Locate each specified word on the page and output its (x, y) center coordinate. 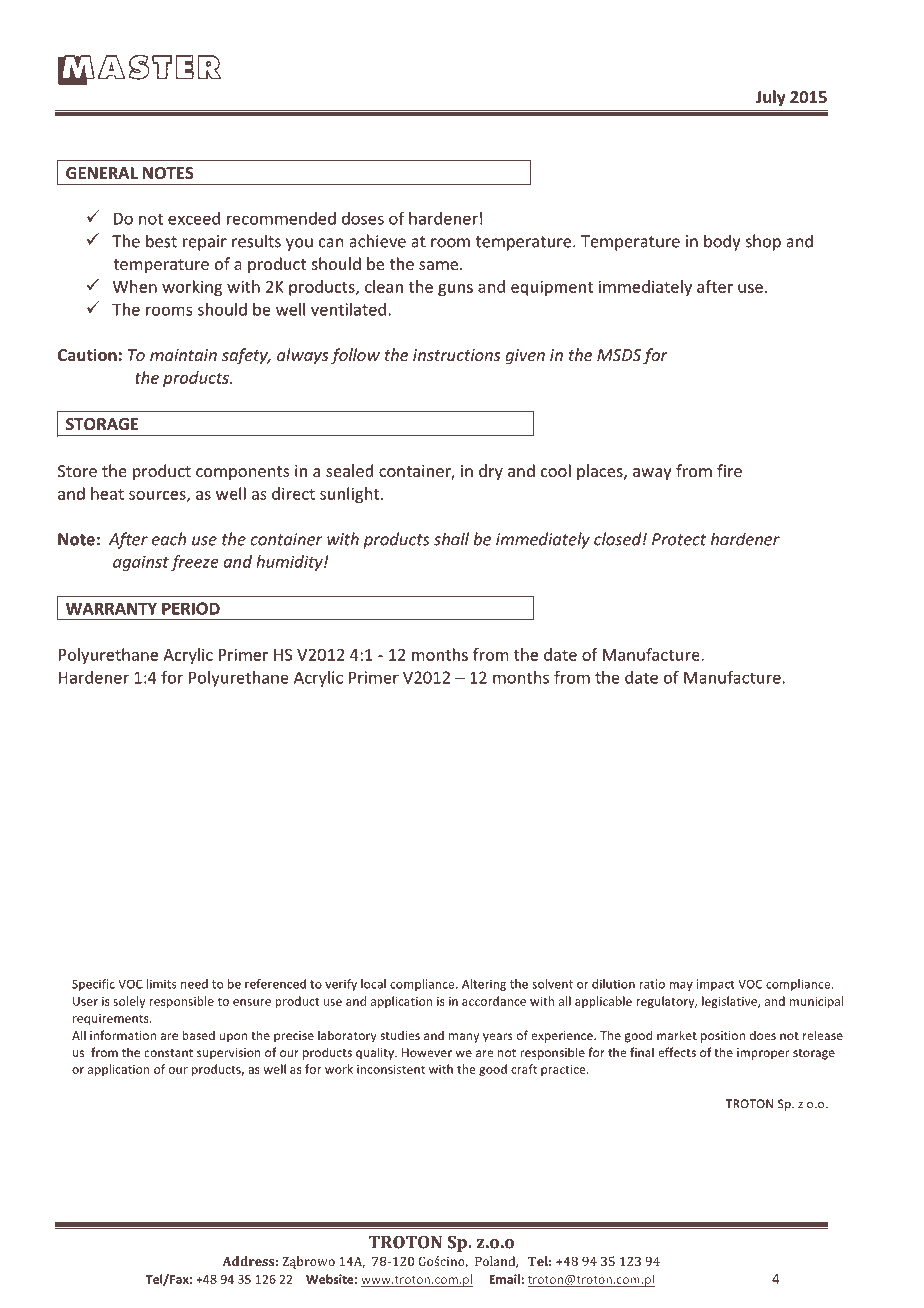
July (770, 98)
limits (162, 984)
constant (168, 1053)
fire (729, 470)
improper (763, 1054)
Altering (484, 985)
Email (504, 1279)
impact (716, 985)
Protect (679, 539)
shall (451, 539)
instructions (456, 355)
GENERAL (102, 173)
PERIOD (191, 608)
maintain (183, 355)
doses (363, 218)
